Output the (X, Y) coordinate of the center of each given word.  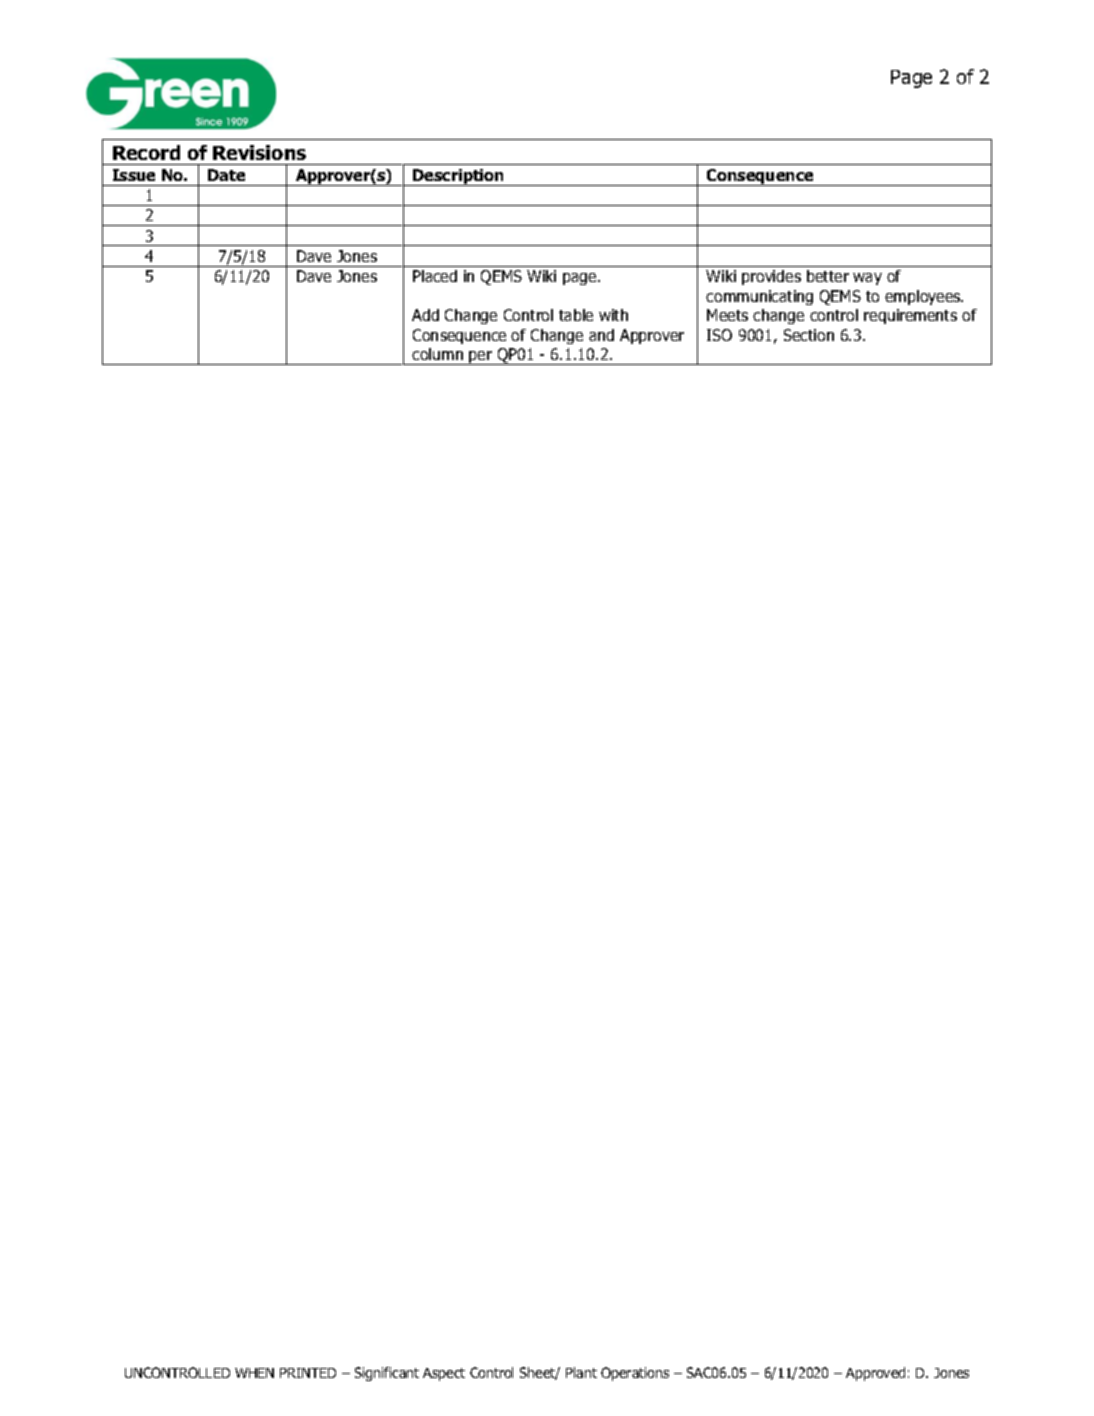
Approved (875, 1374)
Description (458, 177)
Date (226, 175)
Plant (581, 1372)
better (828, 276)
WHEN (254, 1373)
